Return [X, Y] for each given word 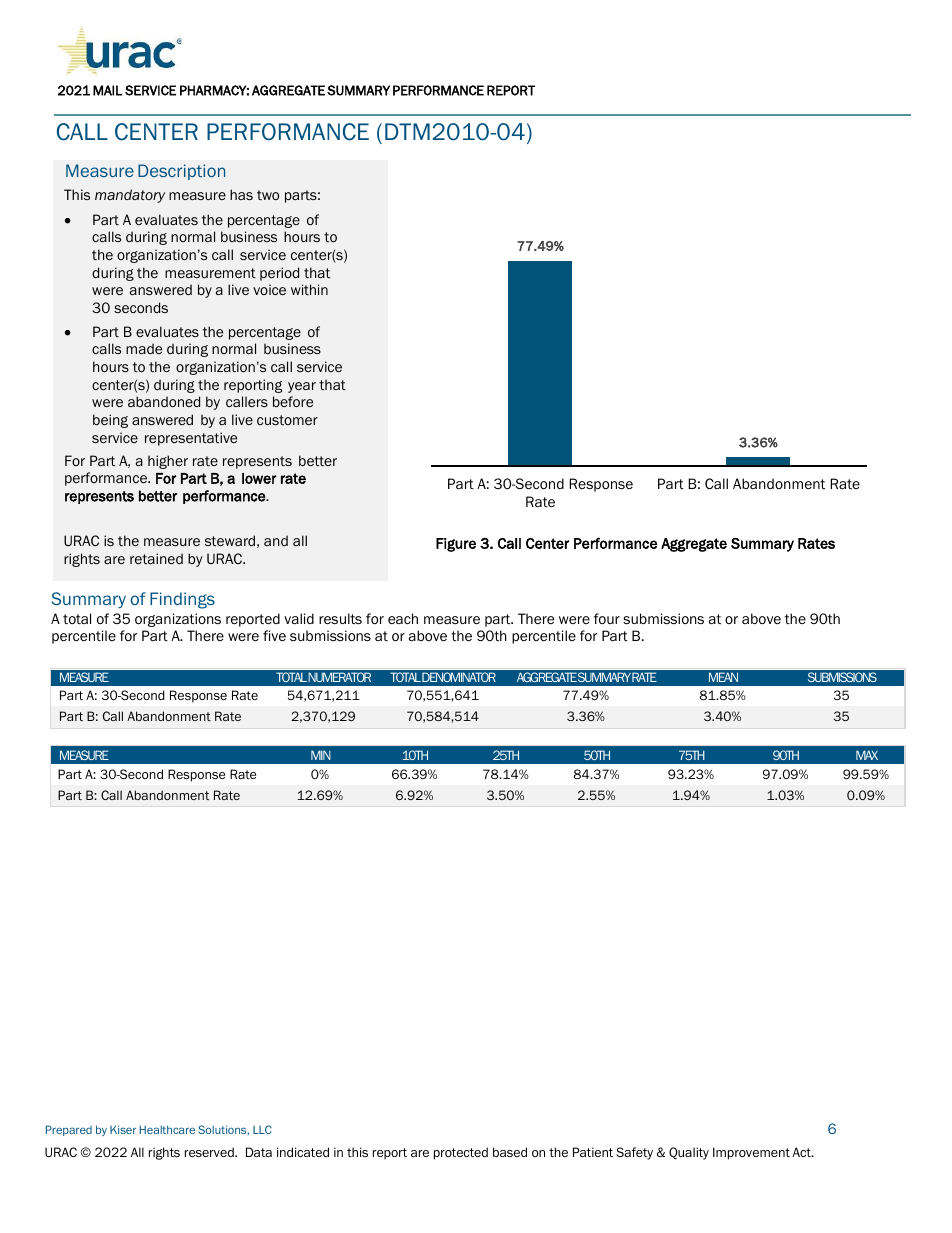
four [607, 618]
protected [461, 1153]
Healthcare [167, 1129]
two [268, 195]
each [403, 618]
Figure [456, 545]
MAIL [107, 90]
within [309, 289]
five [274, 635]
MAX [867, 755]
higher [168, 462]
